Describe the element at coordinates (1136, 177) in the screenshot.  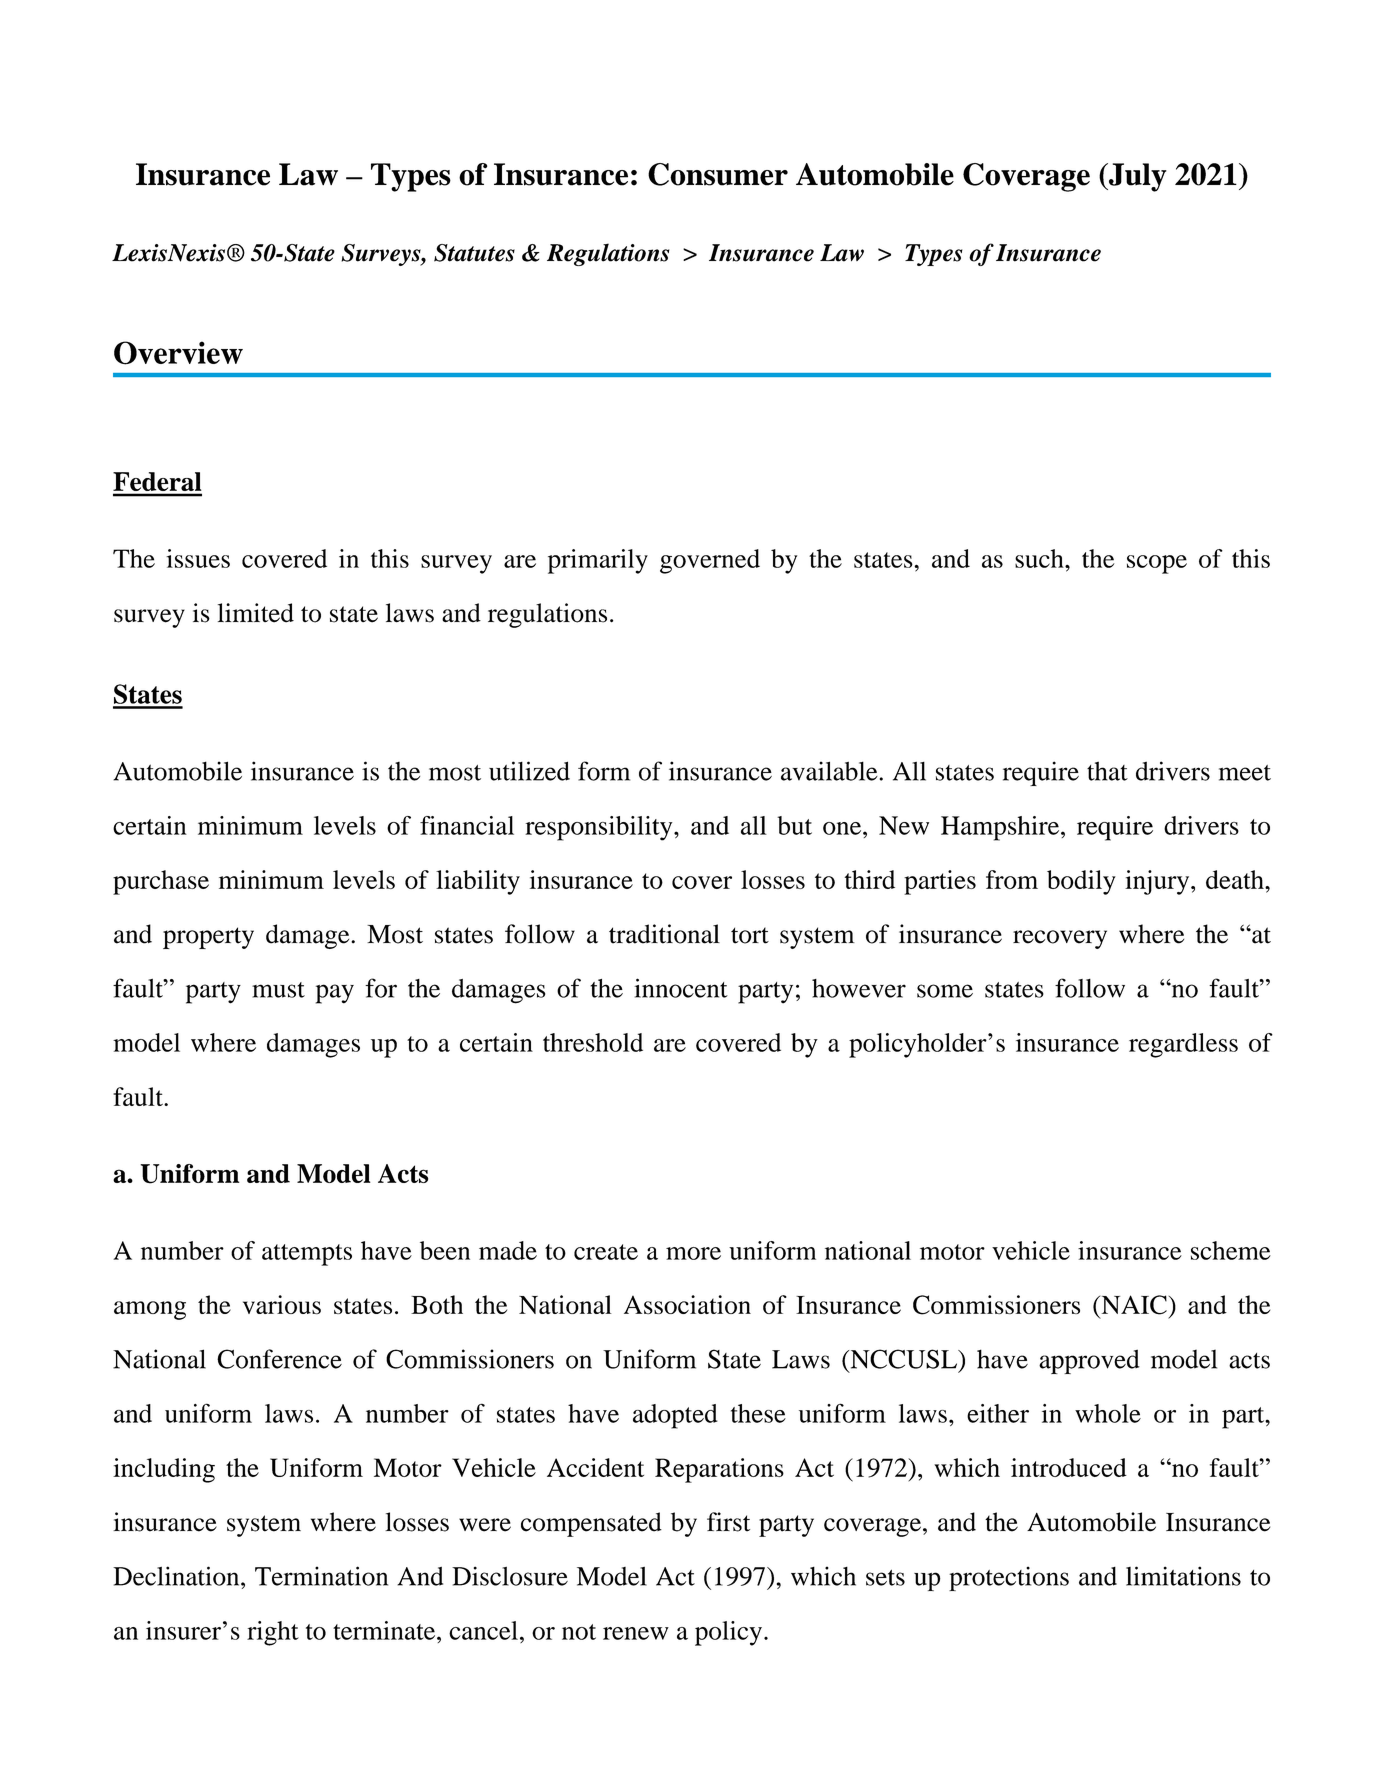
I see `July` at that location.
